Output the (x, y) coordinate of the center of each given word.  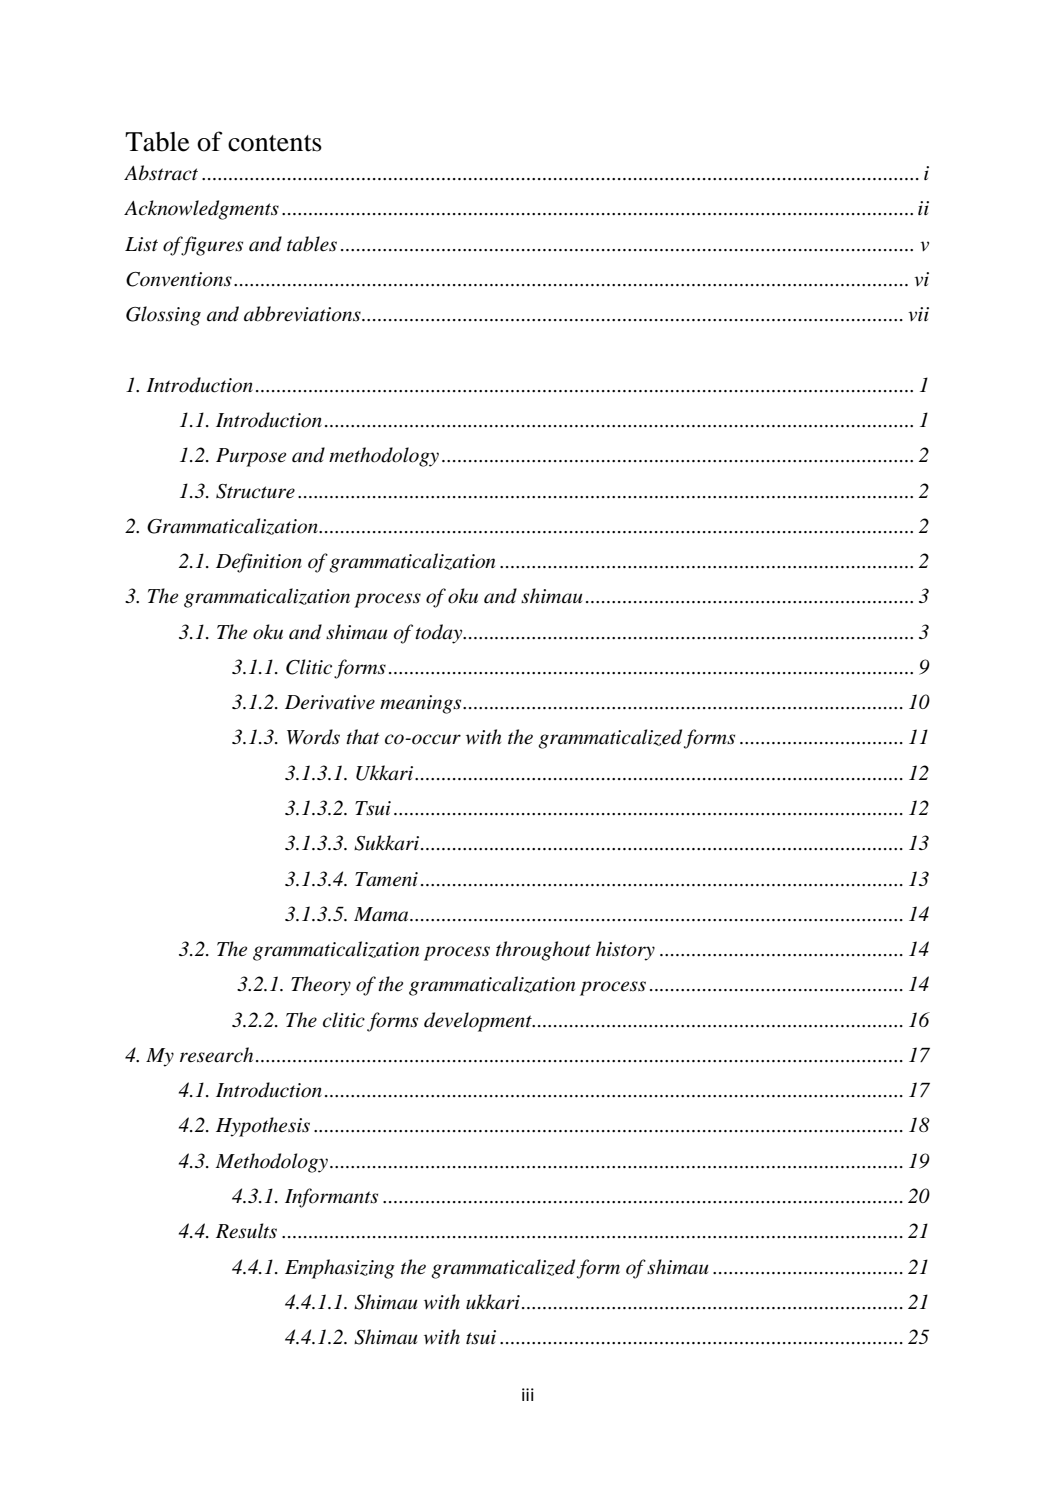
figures (211, 246)
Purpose (251, 457)
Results (246, 1231)
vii (918, 314)
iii (528, 1394)
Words (313, 737)
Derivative (330, 702)
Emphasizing (340, 1269)
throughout (543, 951)
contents (275, 143)
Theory (321, 986)
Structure (255, 491)
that (363, 736)
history (625, 951)
